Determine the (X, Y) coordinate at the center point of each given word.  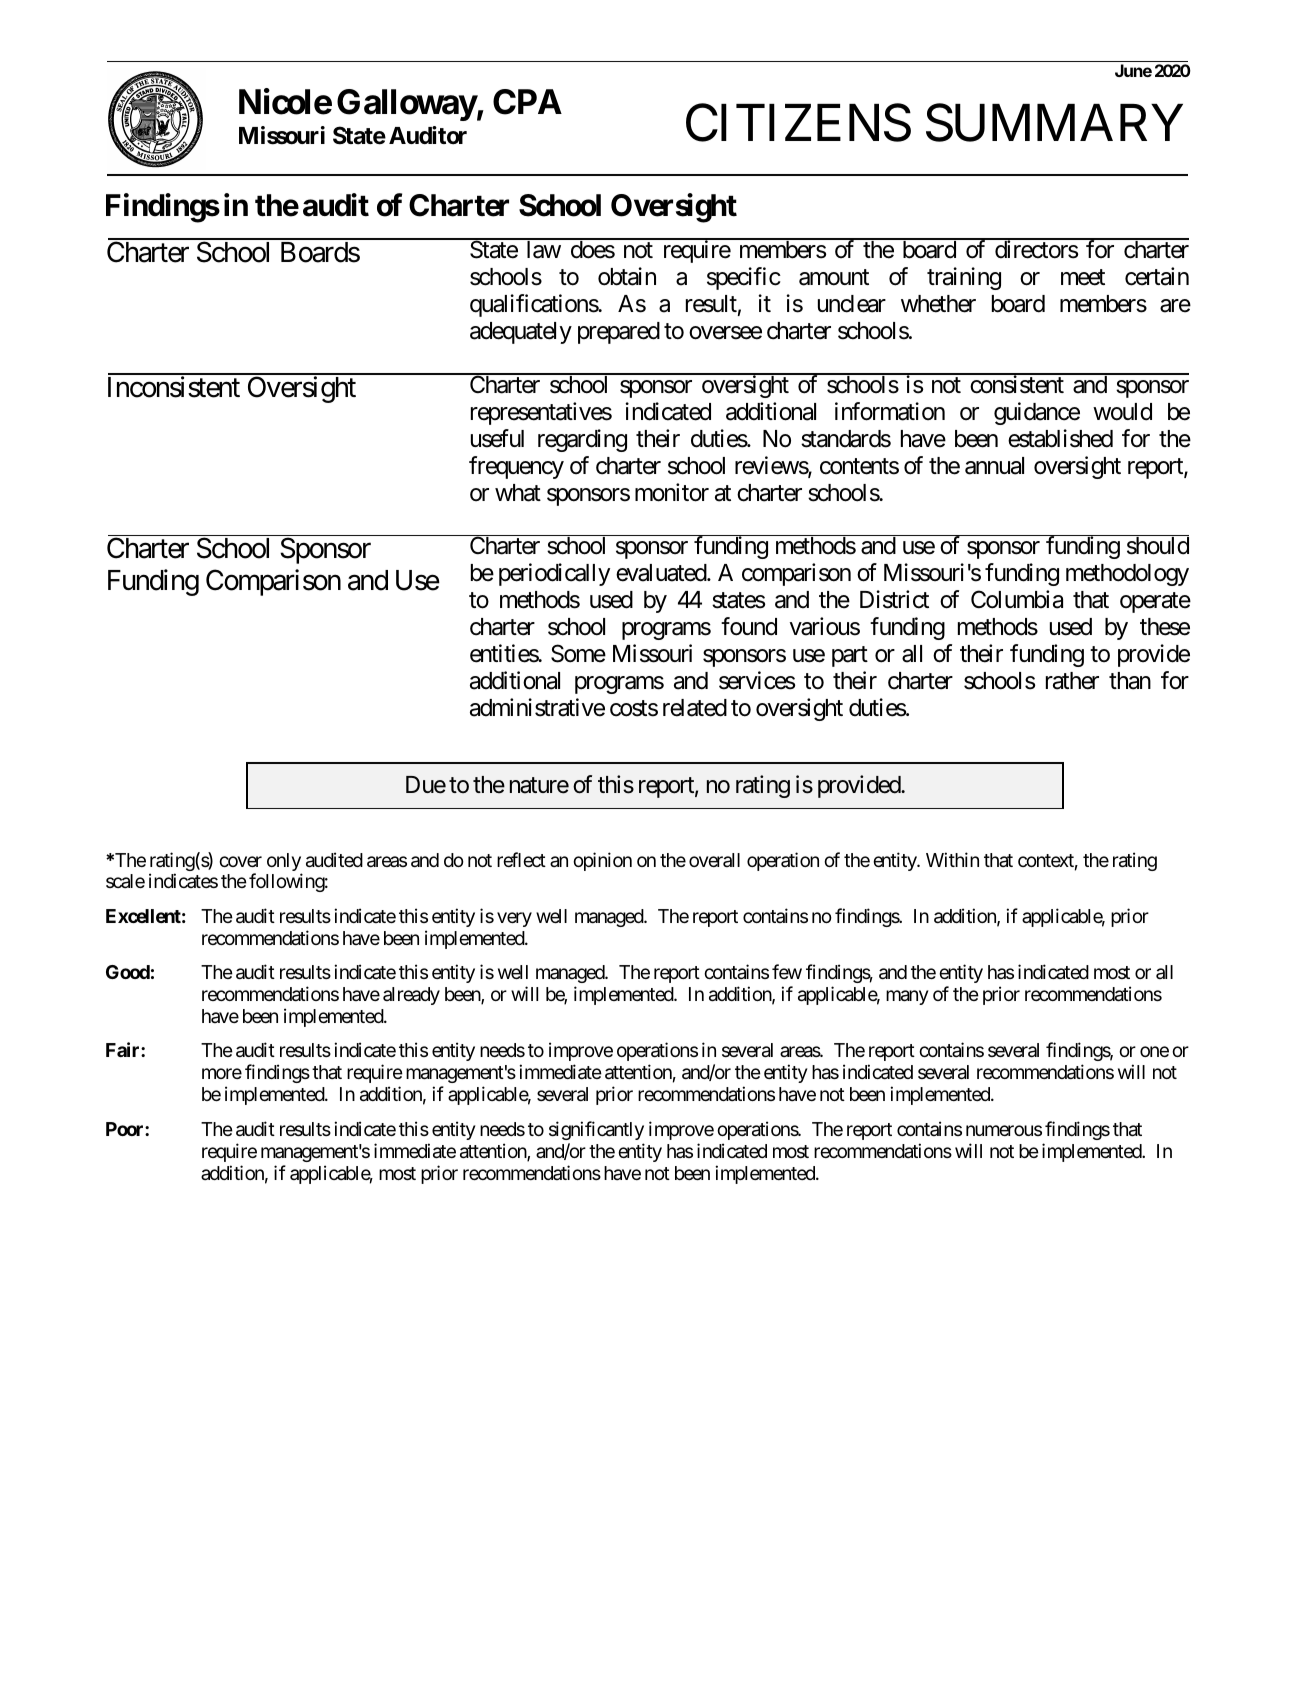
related (695, 708)
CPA (527, 102)
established (1060, 438)
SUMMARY (1054, 123)
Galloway (407, 105)
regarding (582, 440)
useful (497, 438)
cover (240, 861)
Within (952, 859)
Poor (126, 1129)
